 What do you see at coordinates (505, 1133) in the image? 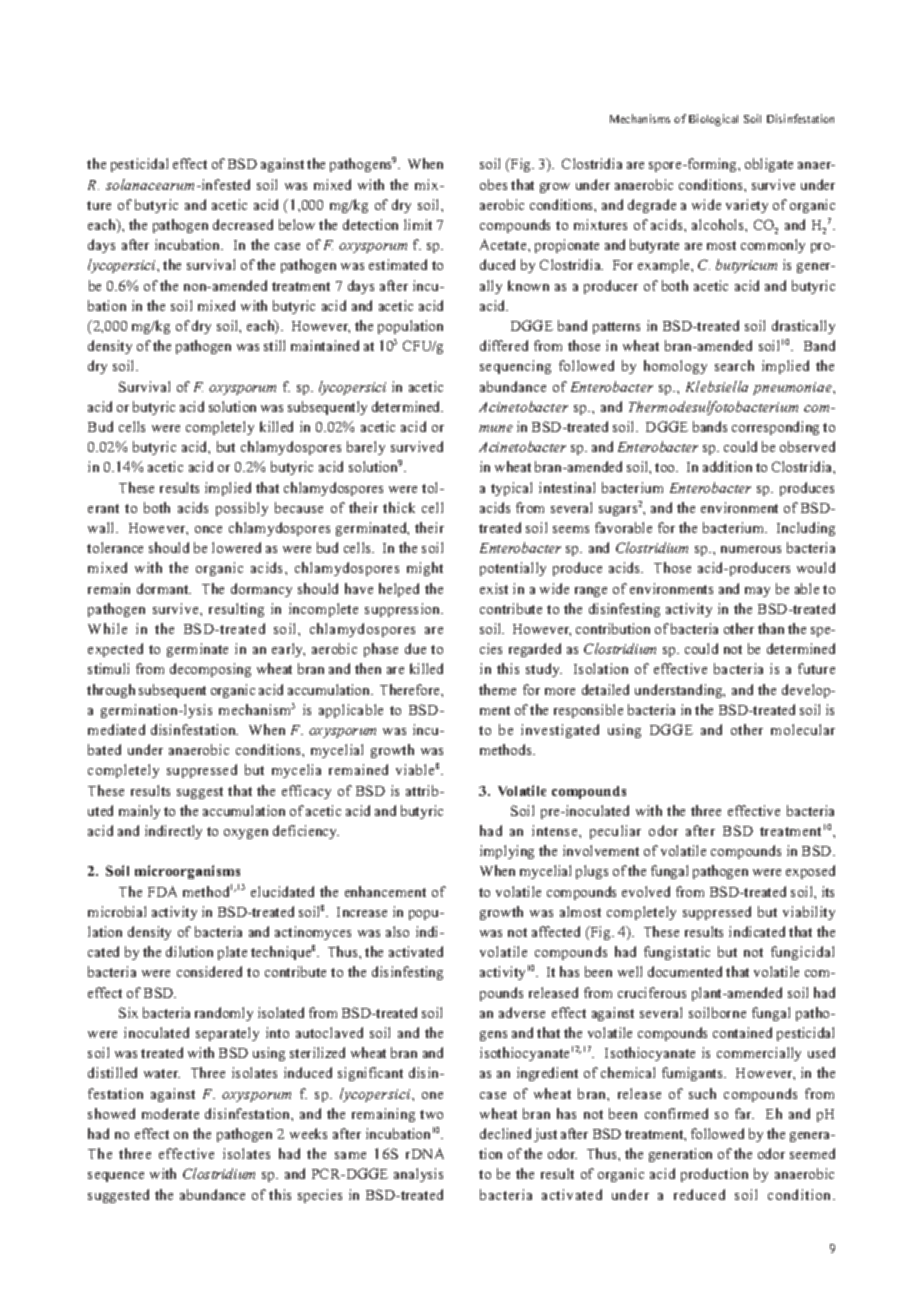
I see `declined` at bounding box center [505, 1133].
